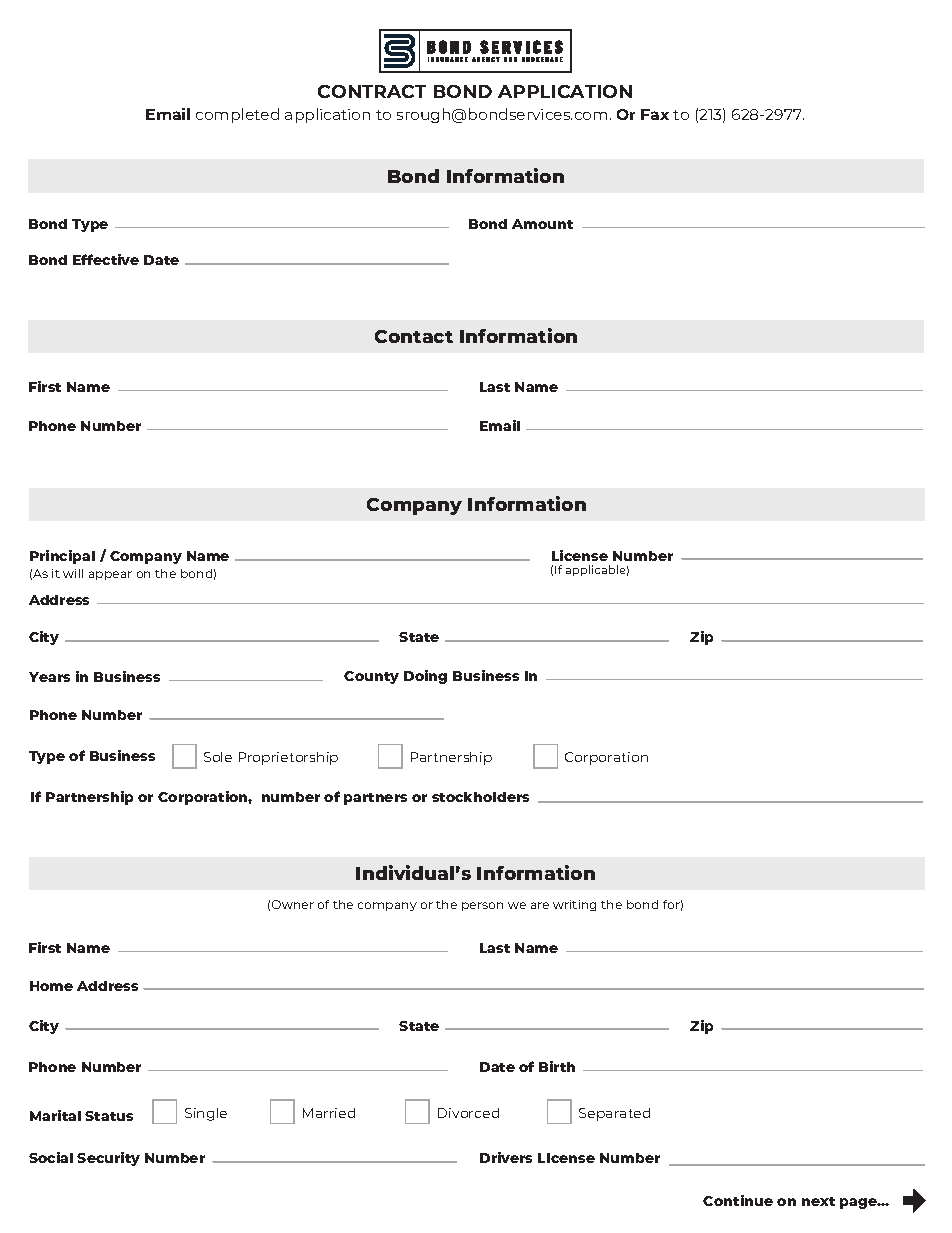 The width and height of the document is (952, 1233). I want to click on Home, so click(51, 986).
